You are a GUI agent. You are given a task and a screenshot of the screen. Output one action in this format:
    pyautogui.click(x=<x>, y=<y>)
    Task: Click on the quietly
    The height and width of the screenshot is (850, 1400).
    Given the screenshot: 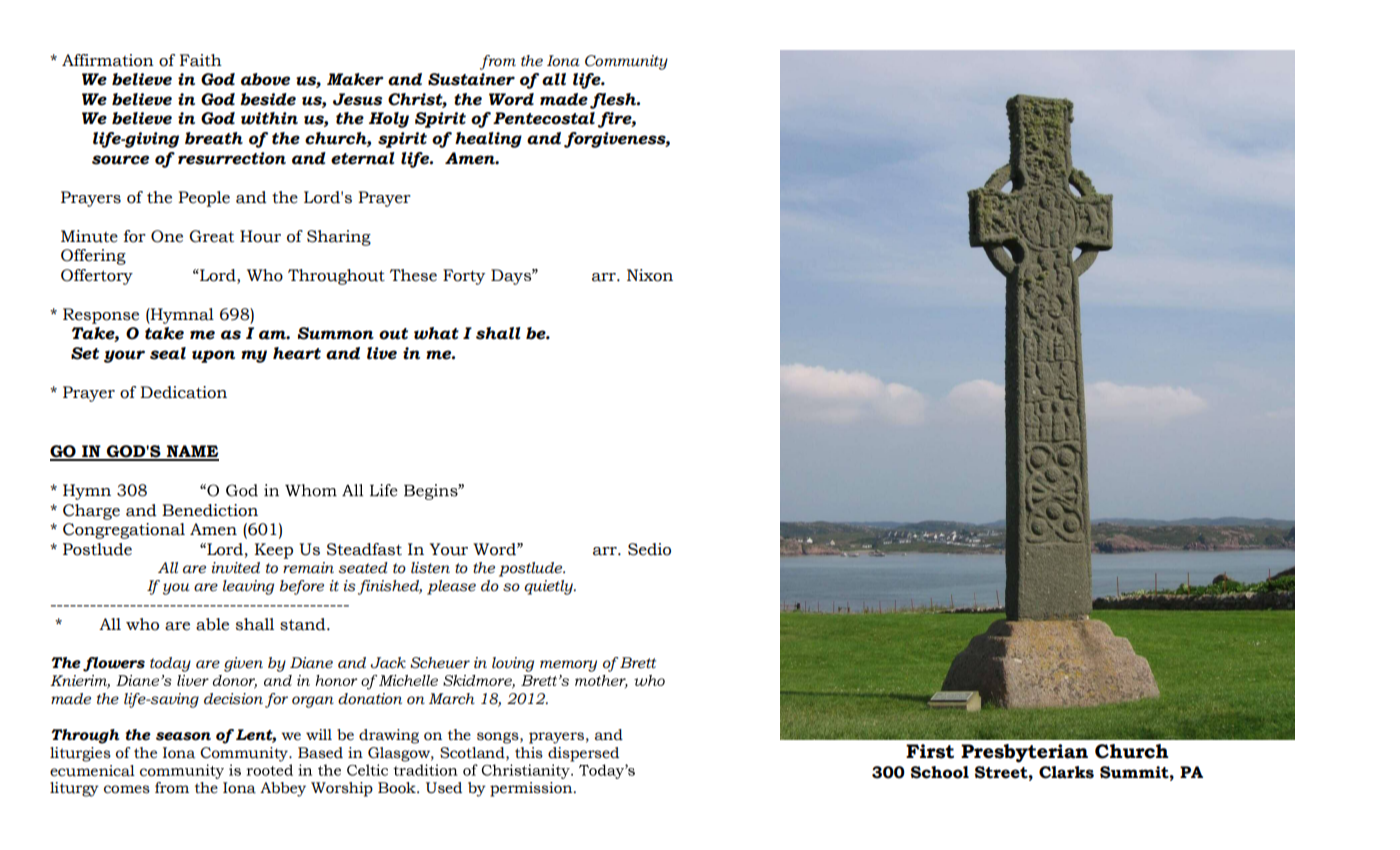 What is the action you would take?
    pyautogui.click(x=549, y=587)
